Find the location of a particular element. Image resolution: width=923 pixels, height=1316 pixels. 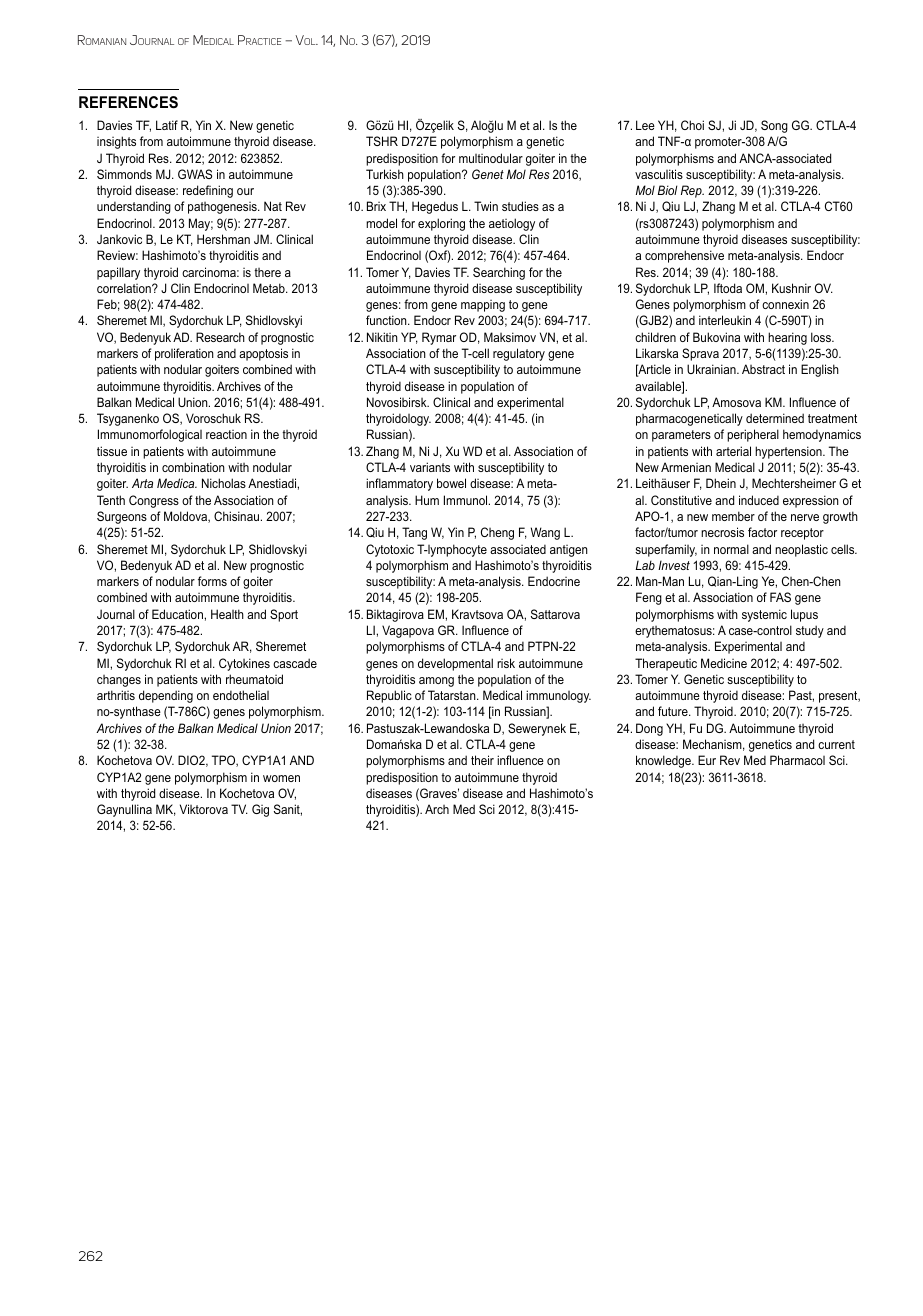

Kushnir is located at coordinates (791, 288).
